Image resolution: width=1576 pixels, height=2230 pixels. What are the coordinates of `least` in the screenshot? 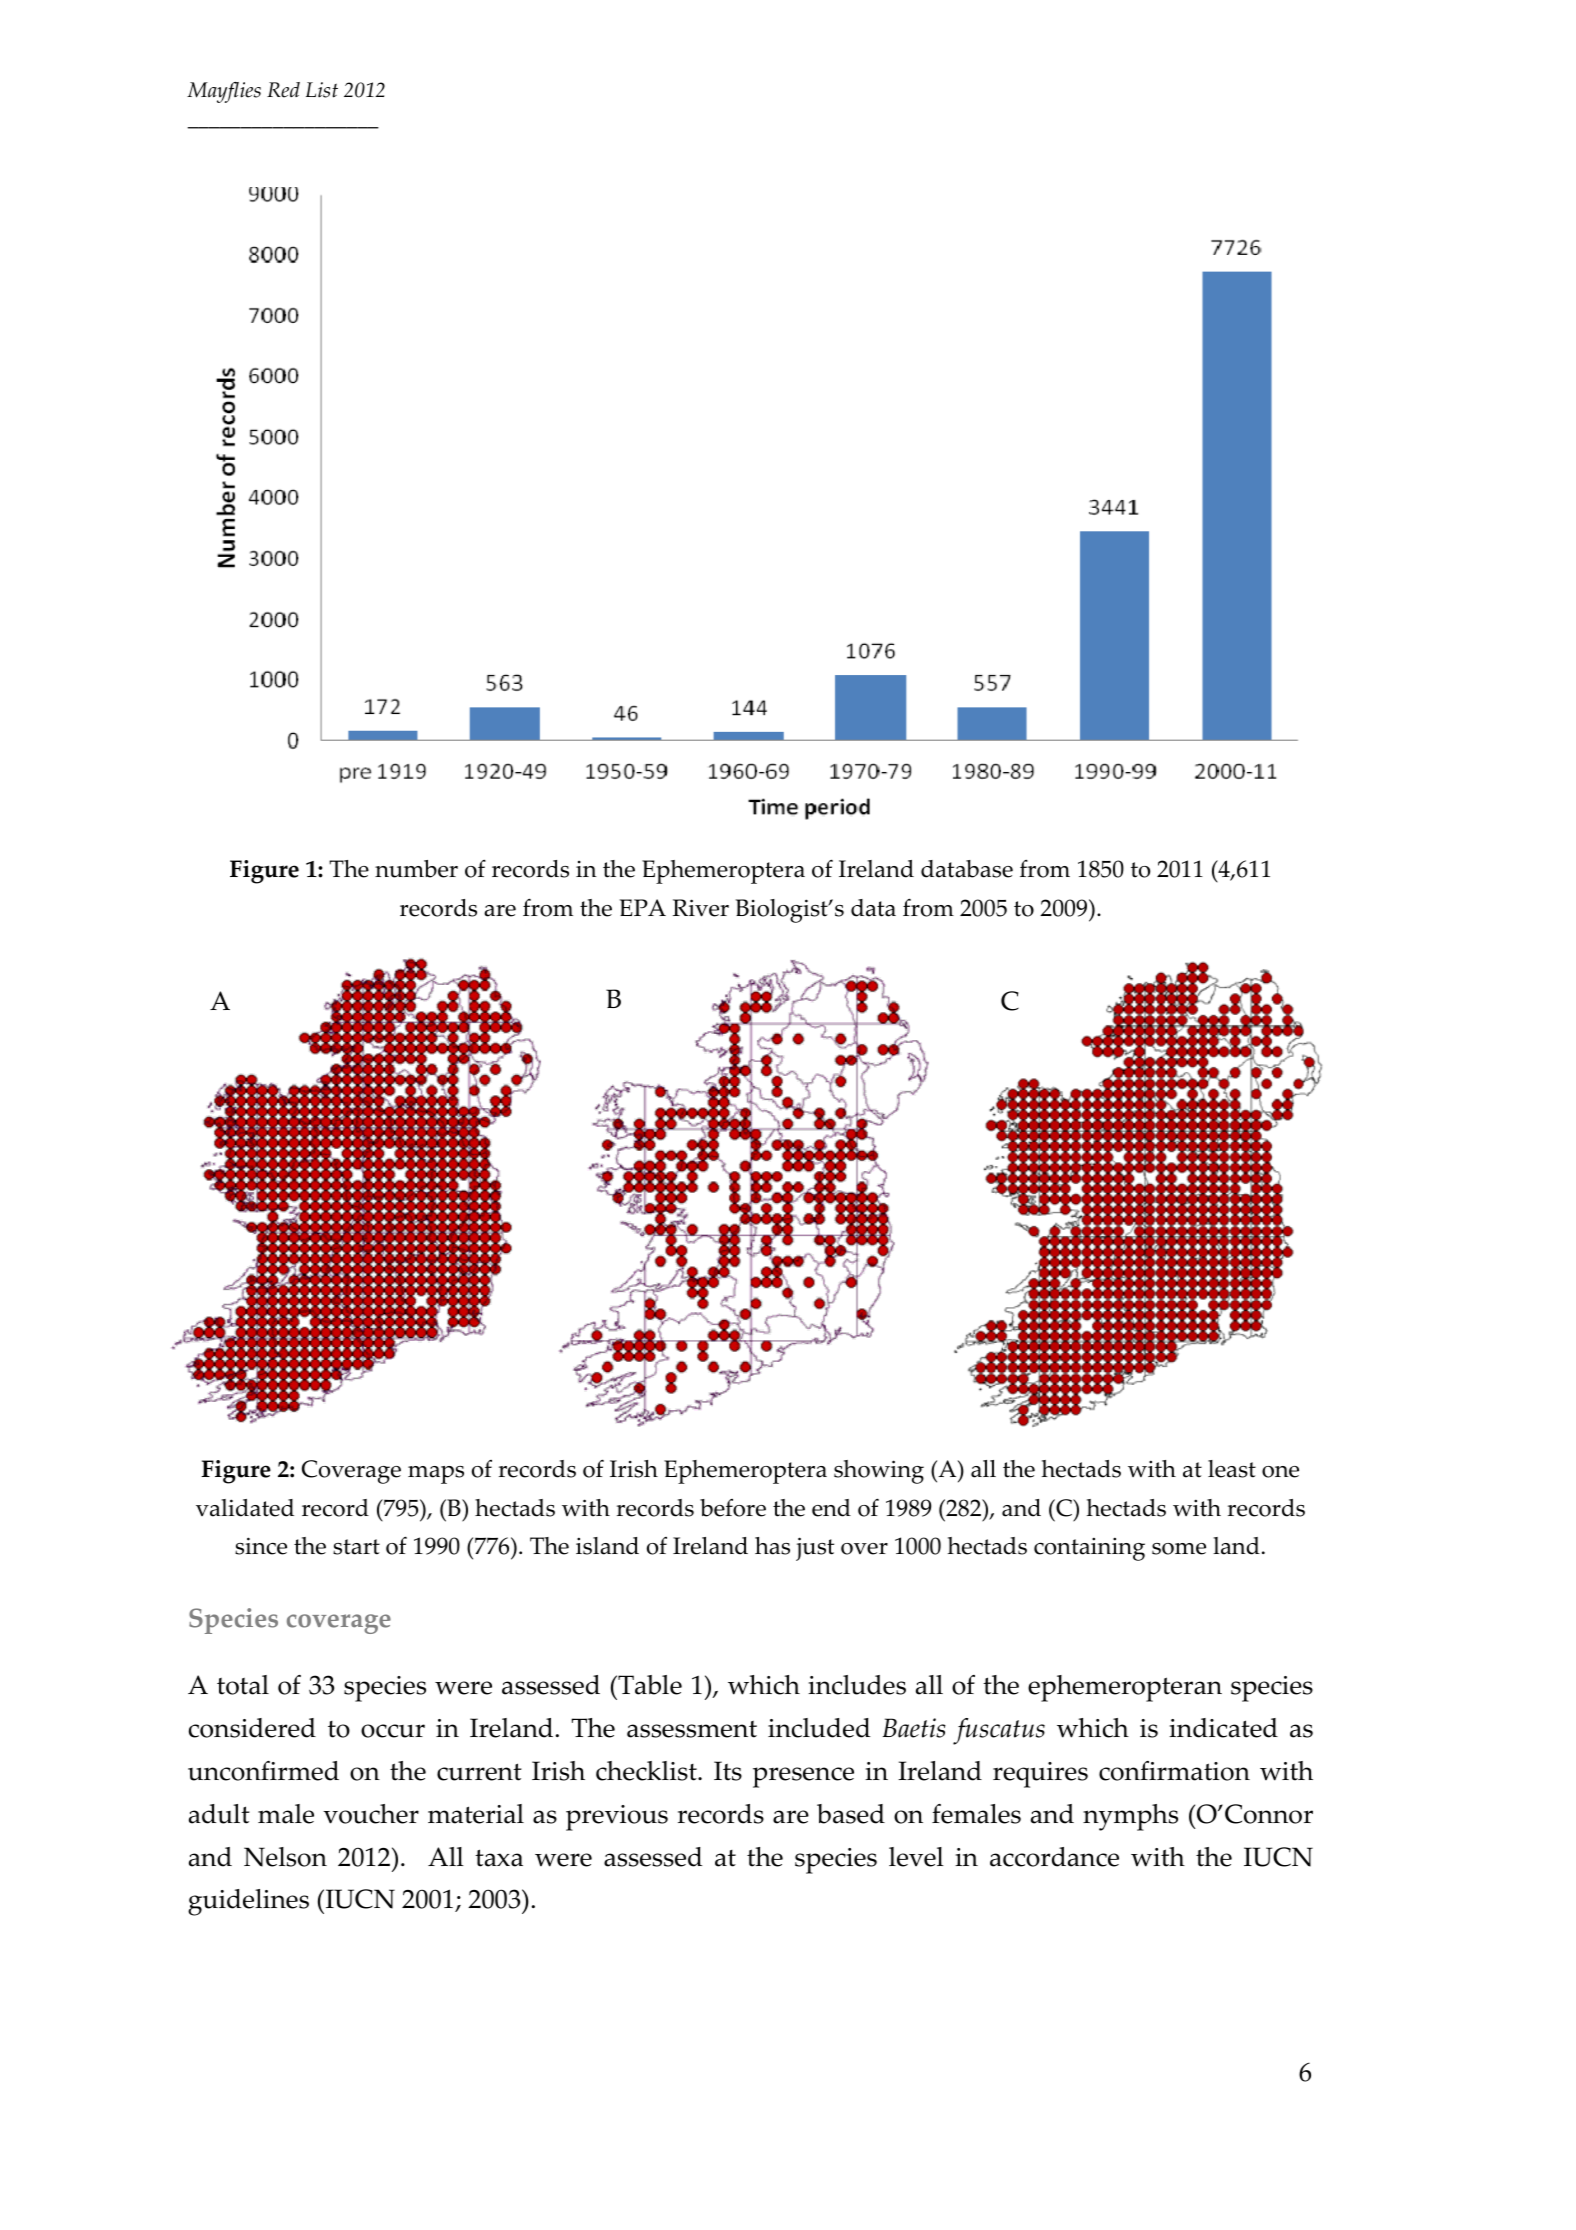 It's located at (1232, 1469).
